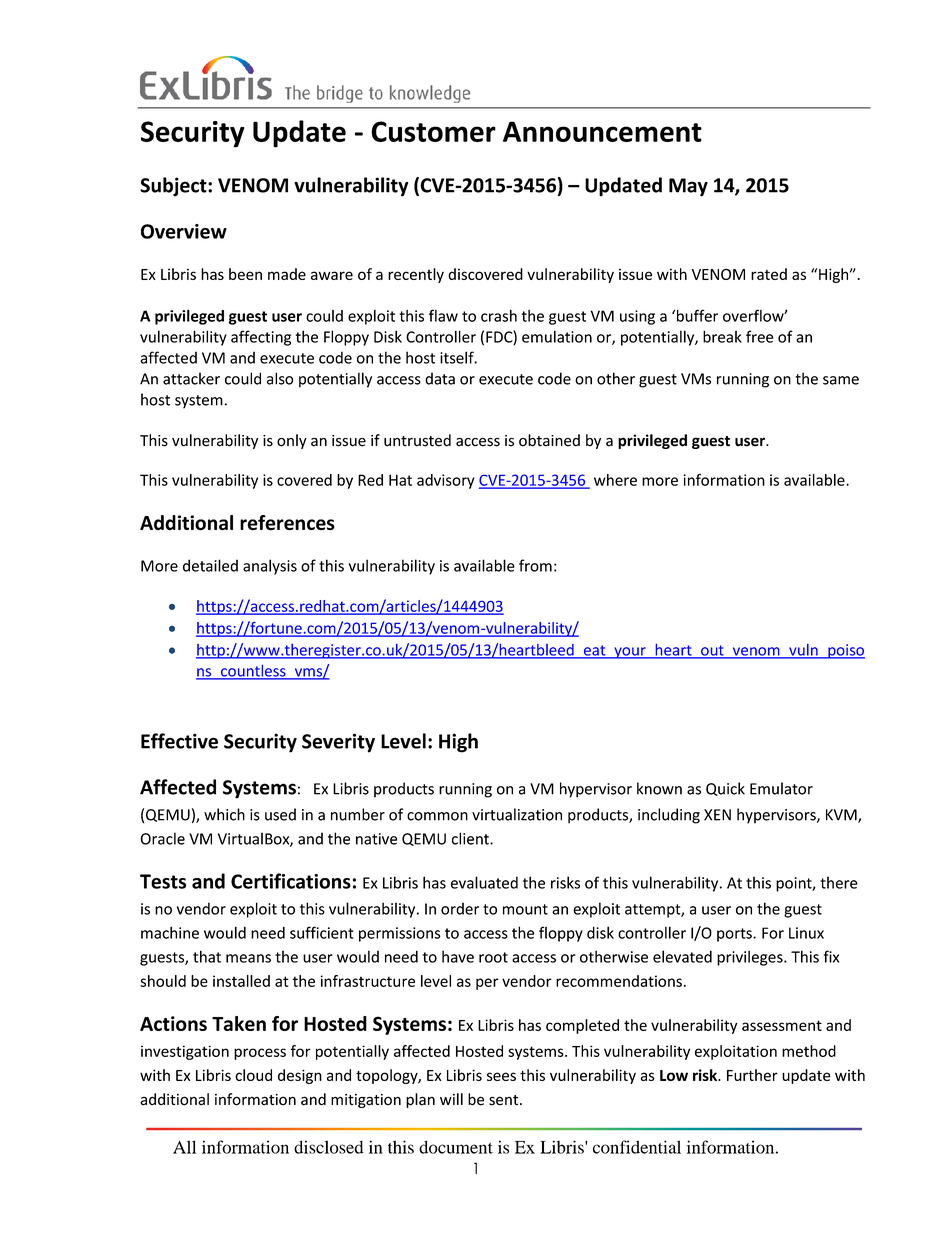 This document has height=1233, width=952. I want to click on from, so click(535, 565).
